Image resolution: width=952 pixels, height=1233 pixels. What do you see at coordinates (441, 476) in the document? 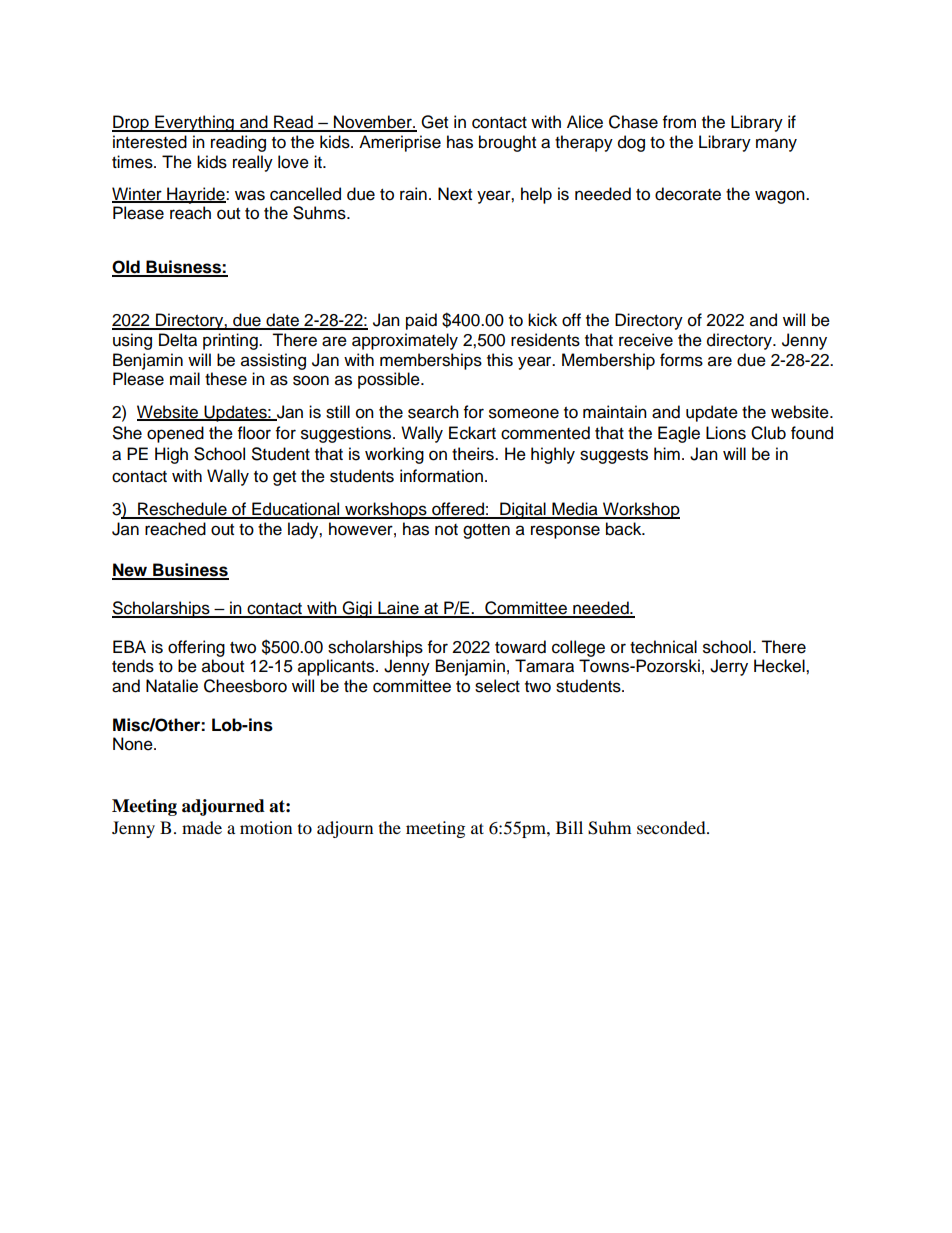
I see `information` at bounding box center [441, 476].
